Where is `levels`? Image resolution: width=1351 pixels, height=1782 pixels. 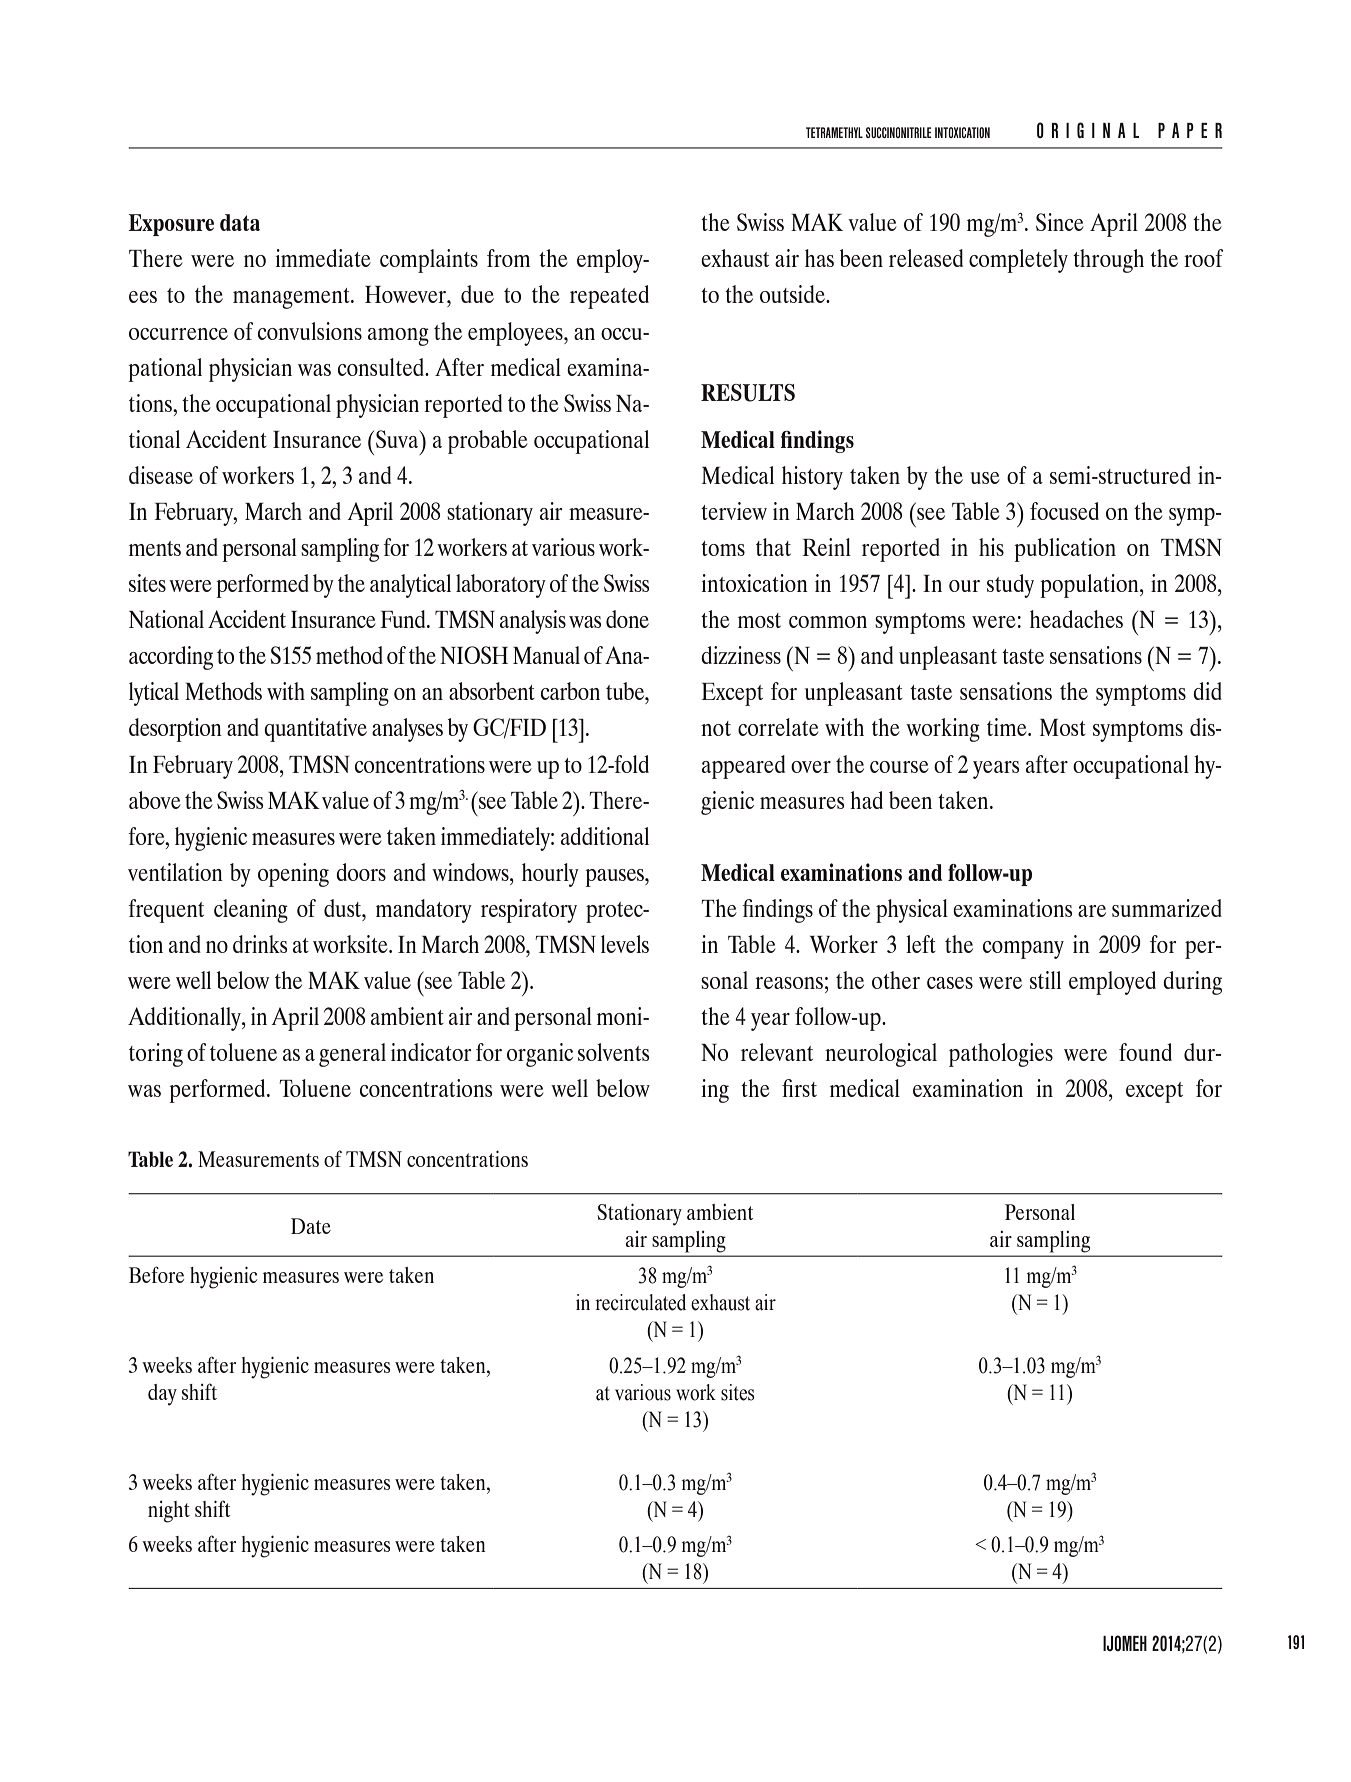
levels is located at coordinates (625, 944).
